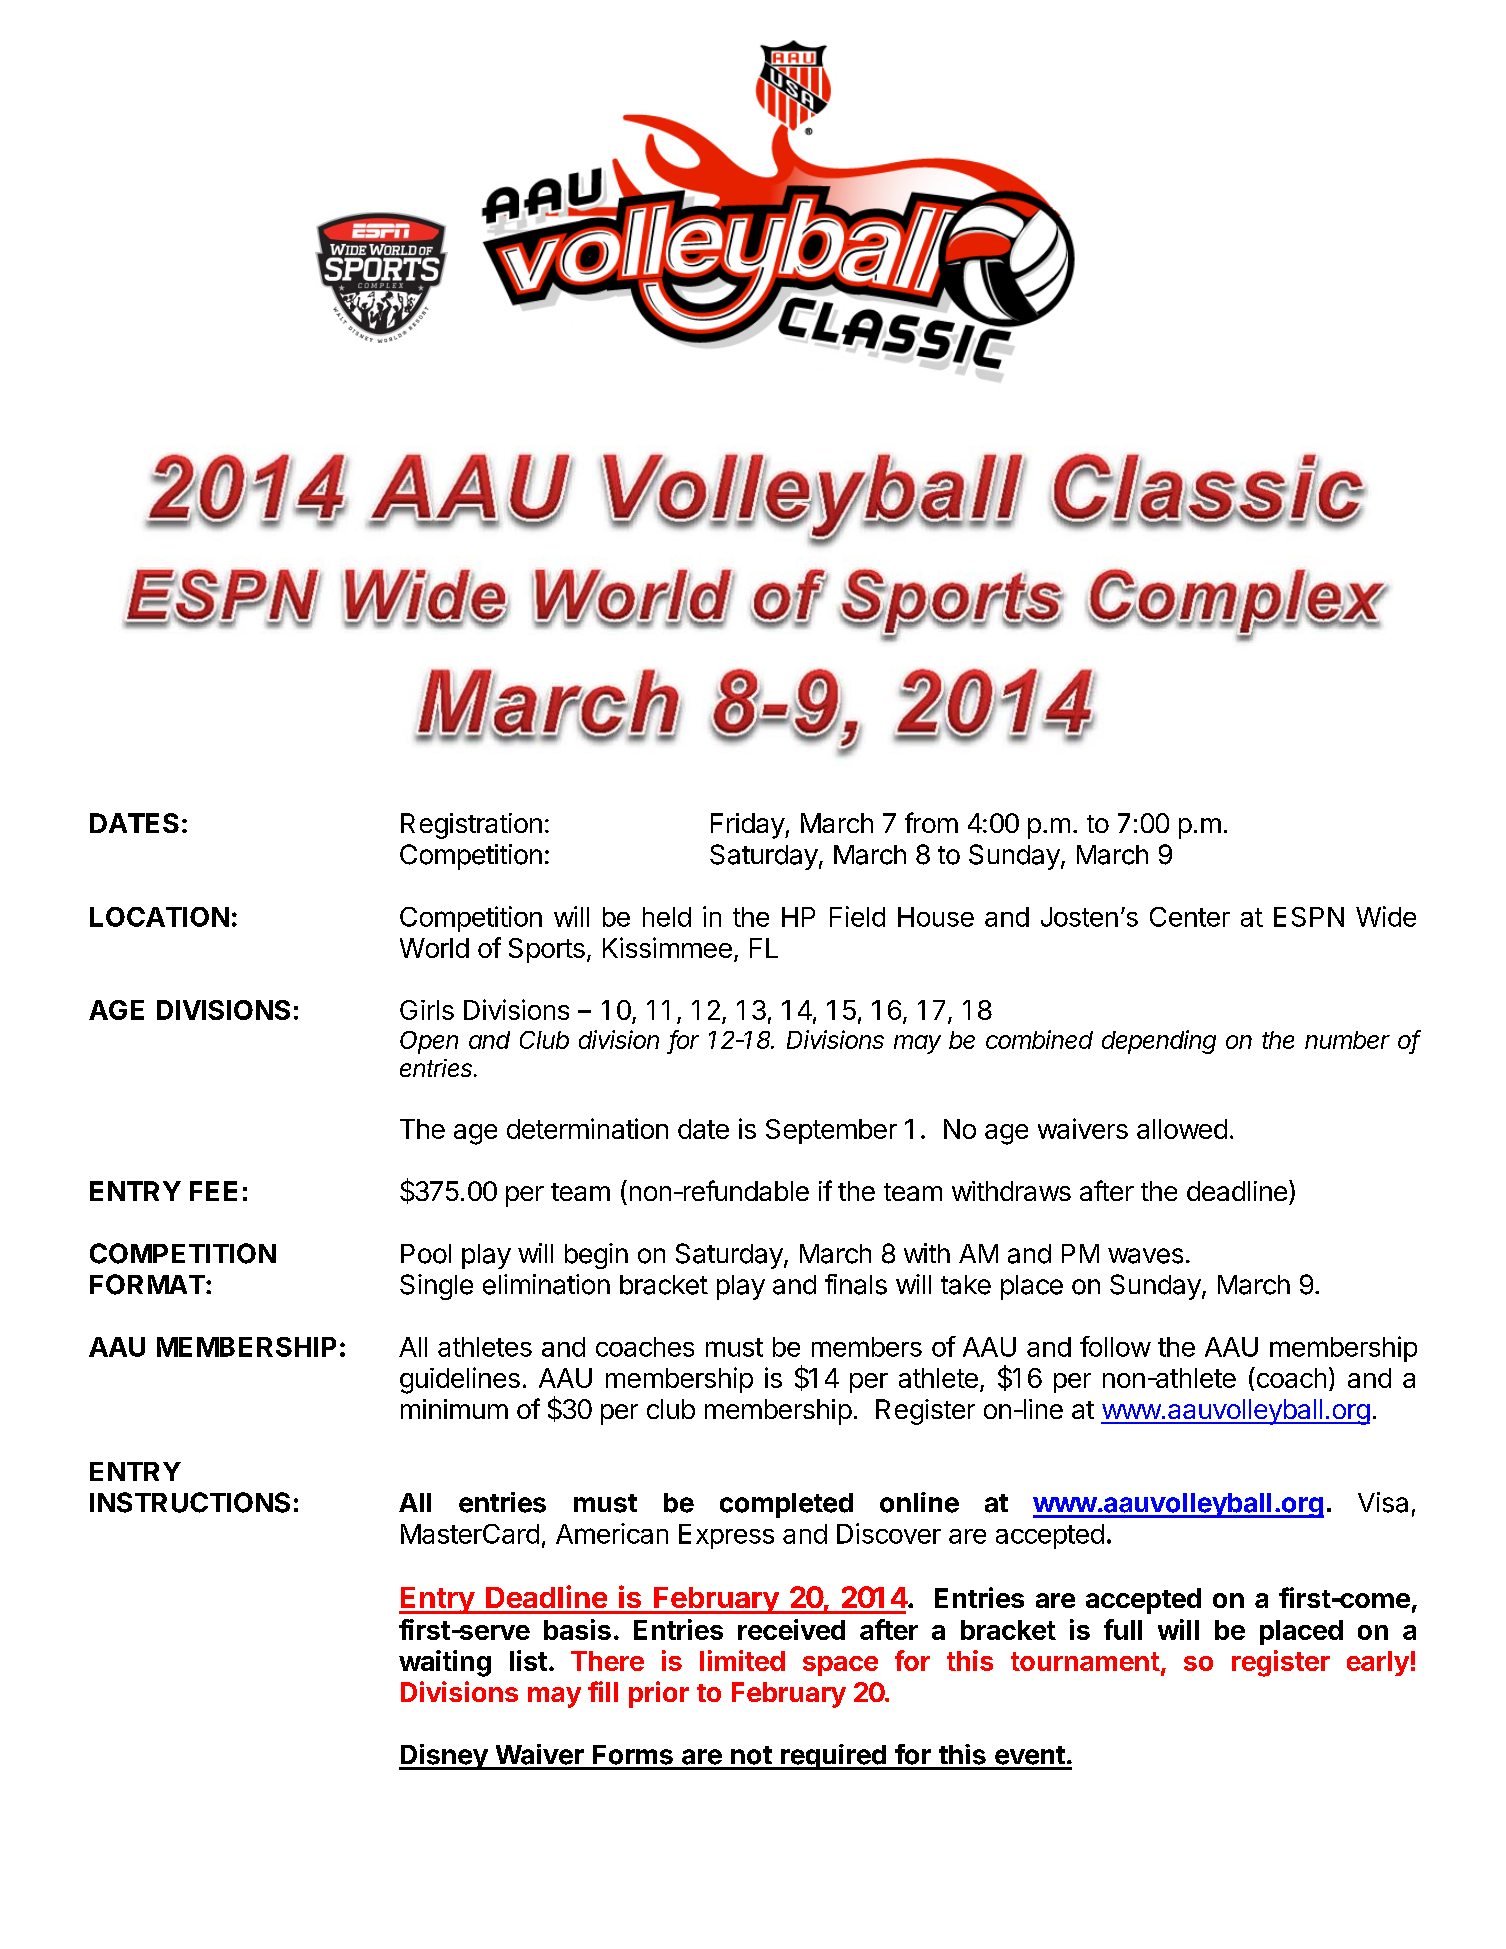 The height and width of the screenshot is (1949, 1506). I want to click on Disney, so click(444, 1757).
